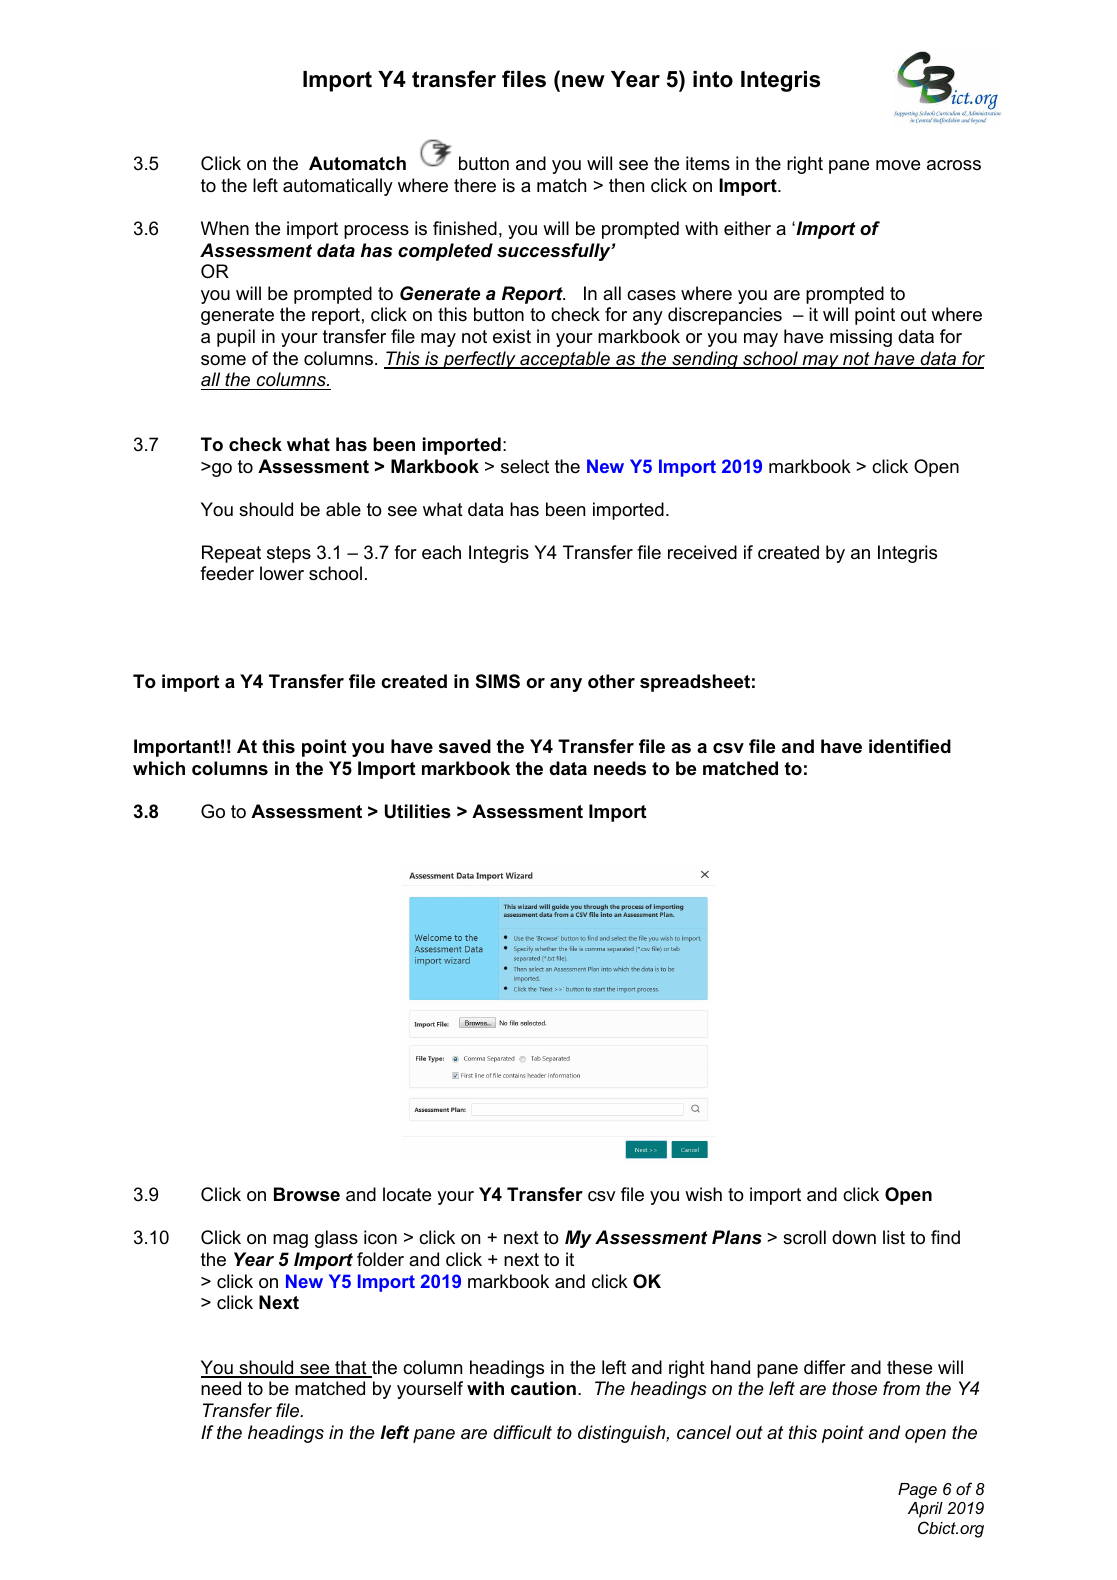 This screenshot has height=1580, width=1117. Describe the element at coordinates (522, 1432) in the screenshot. I see `difficult` at that location.
